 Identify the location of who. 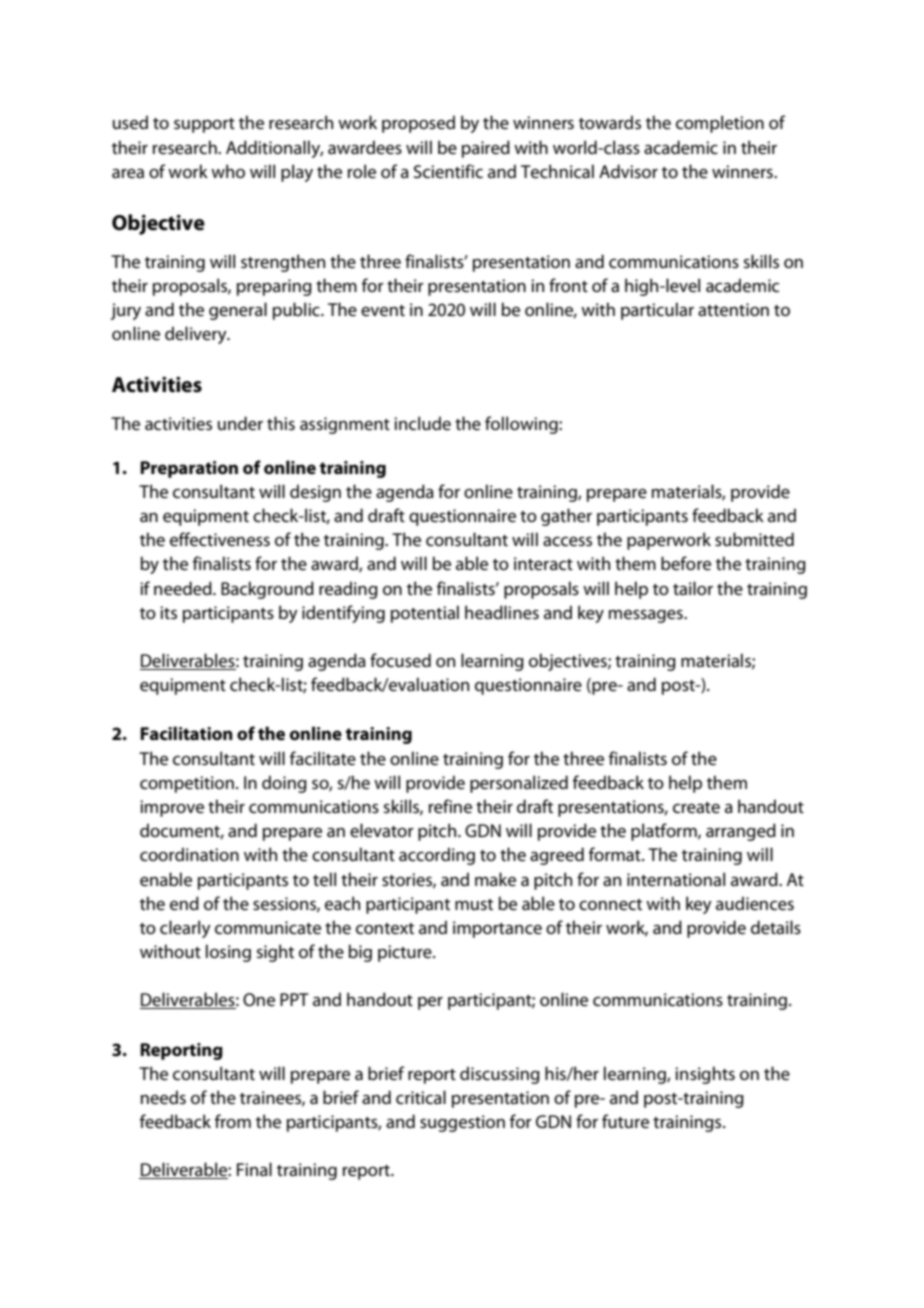
(228, 171).
